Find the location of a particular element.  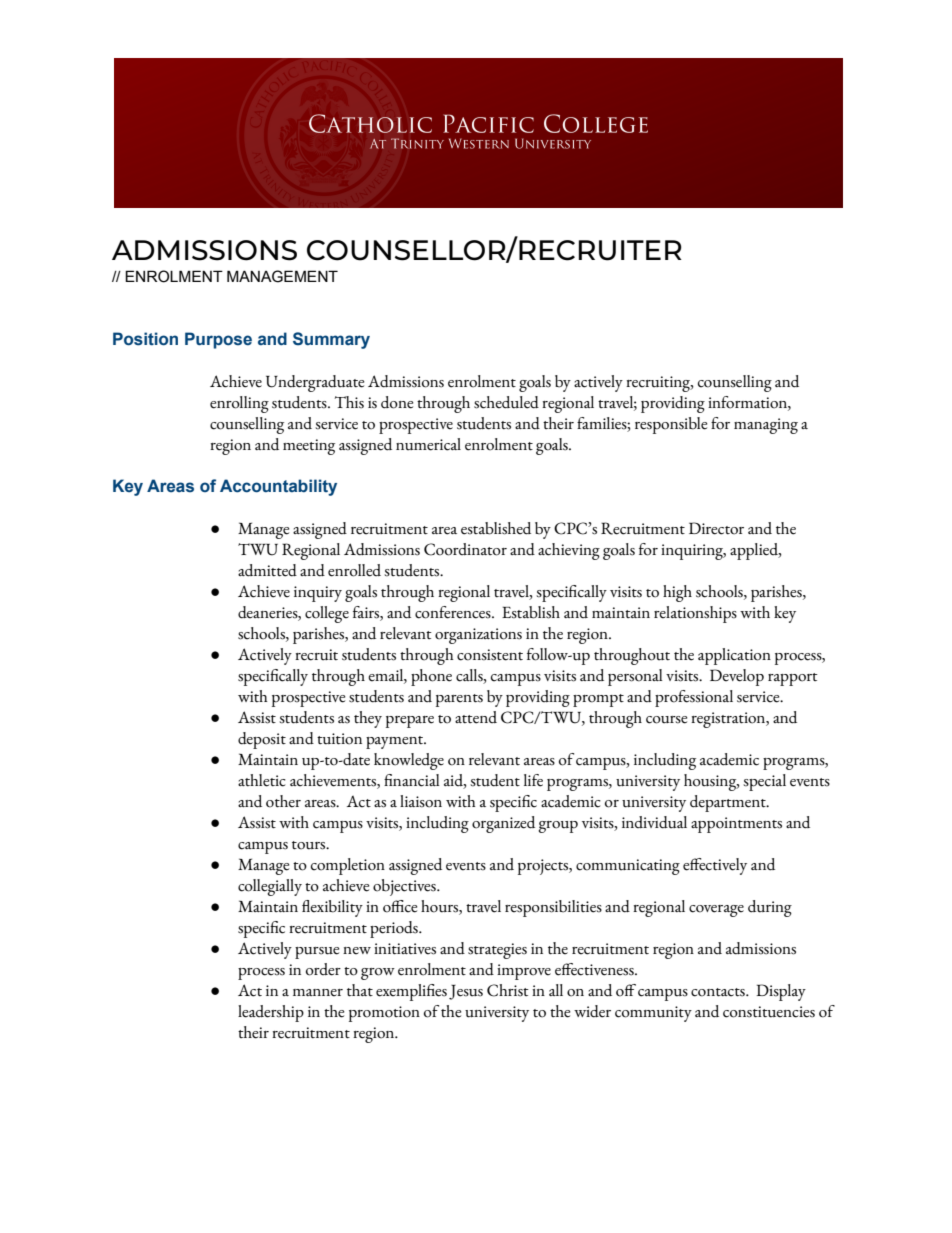

Purpose is located at coordinates (218, 340).
